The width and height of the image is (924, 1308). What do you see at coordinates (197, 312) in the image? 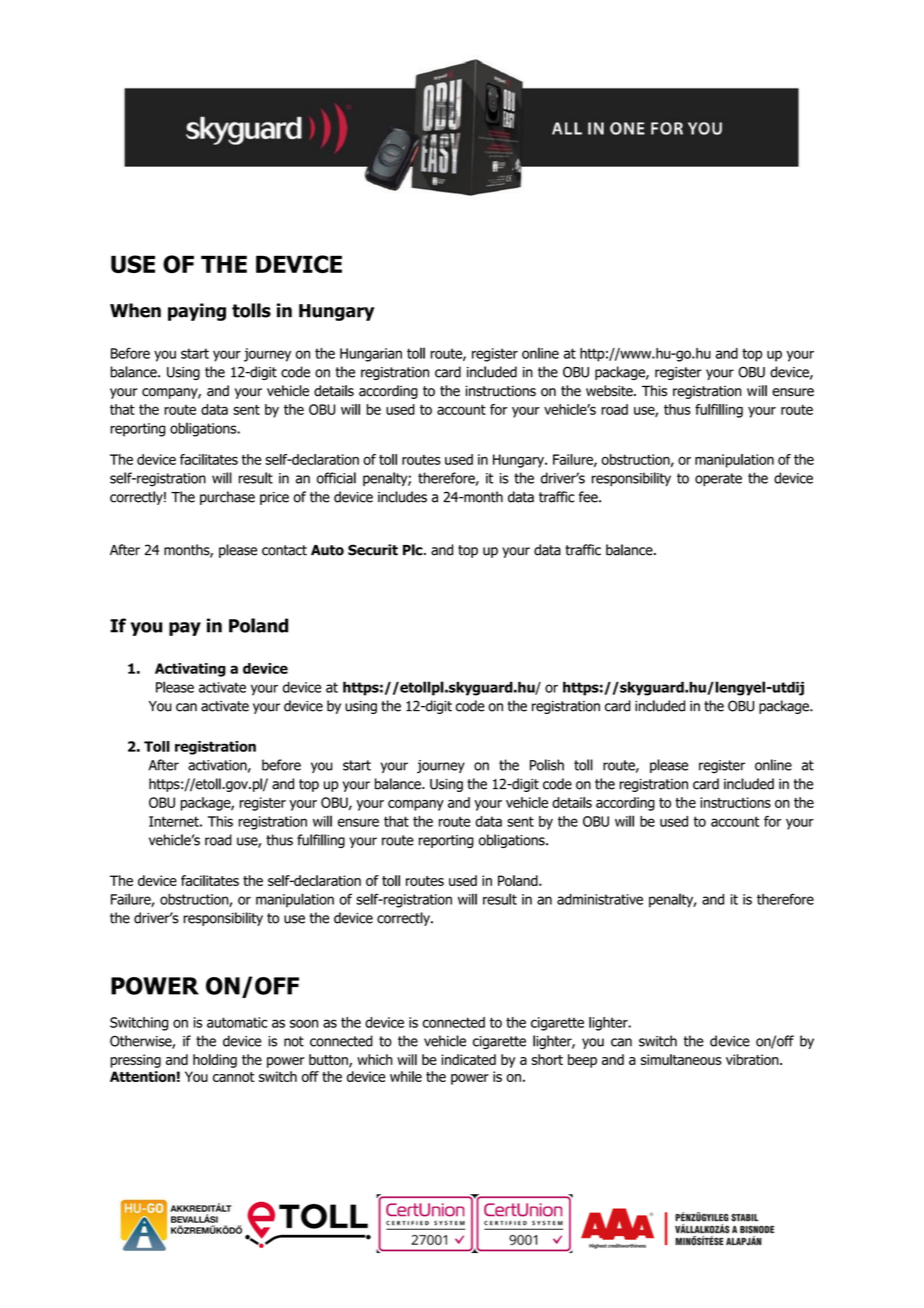
I see `paying` at bounding box center [197, 312].
